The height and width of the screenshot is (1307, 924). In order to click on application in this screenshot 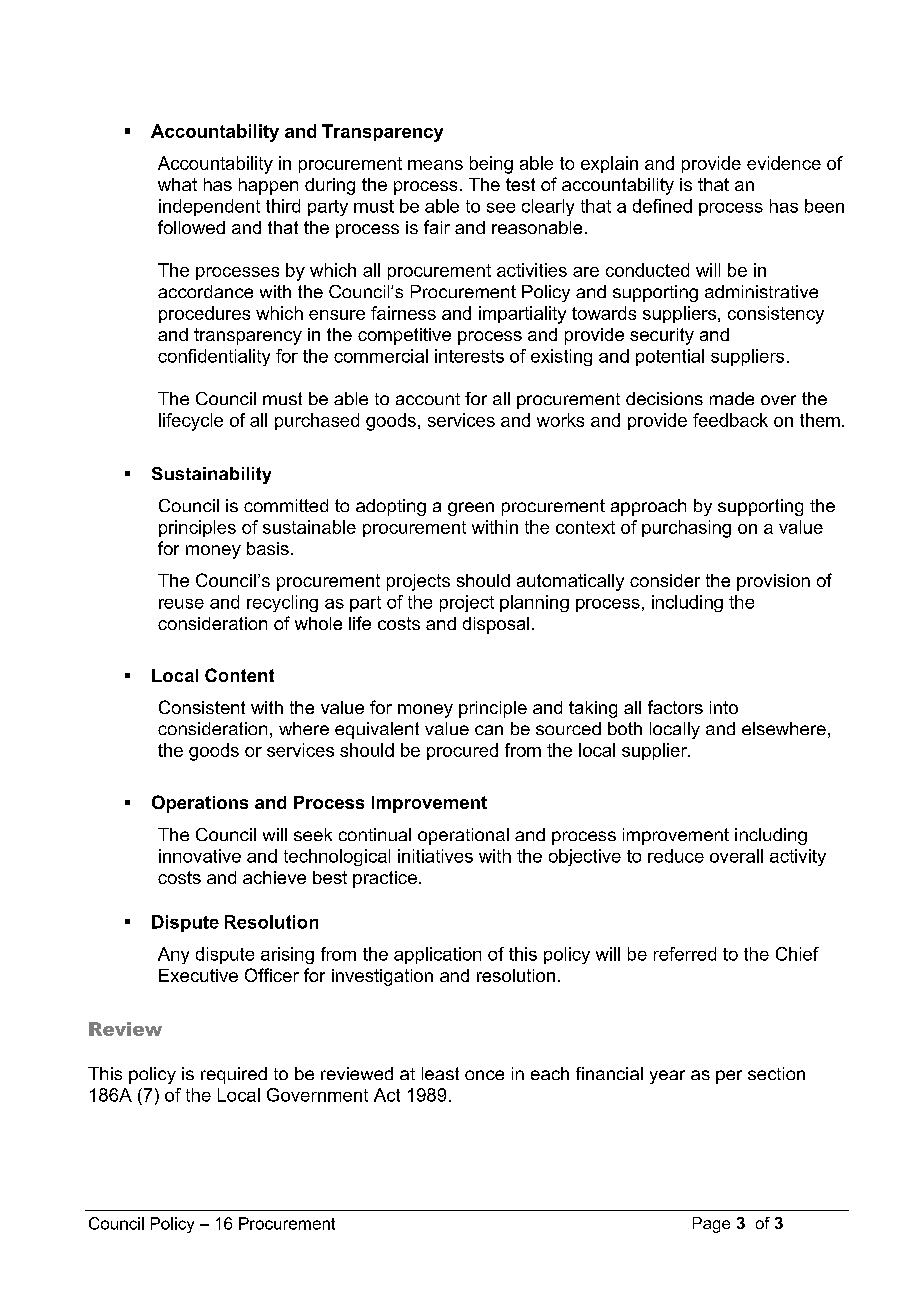, I will do `click(437, 955)`.
